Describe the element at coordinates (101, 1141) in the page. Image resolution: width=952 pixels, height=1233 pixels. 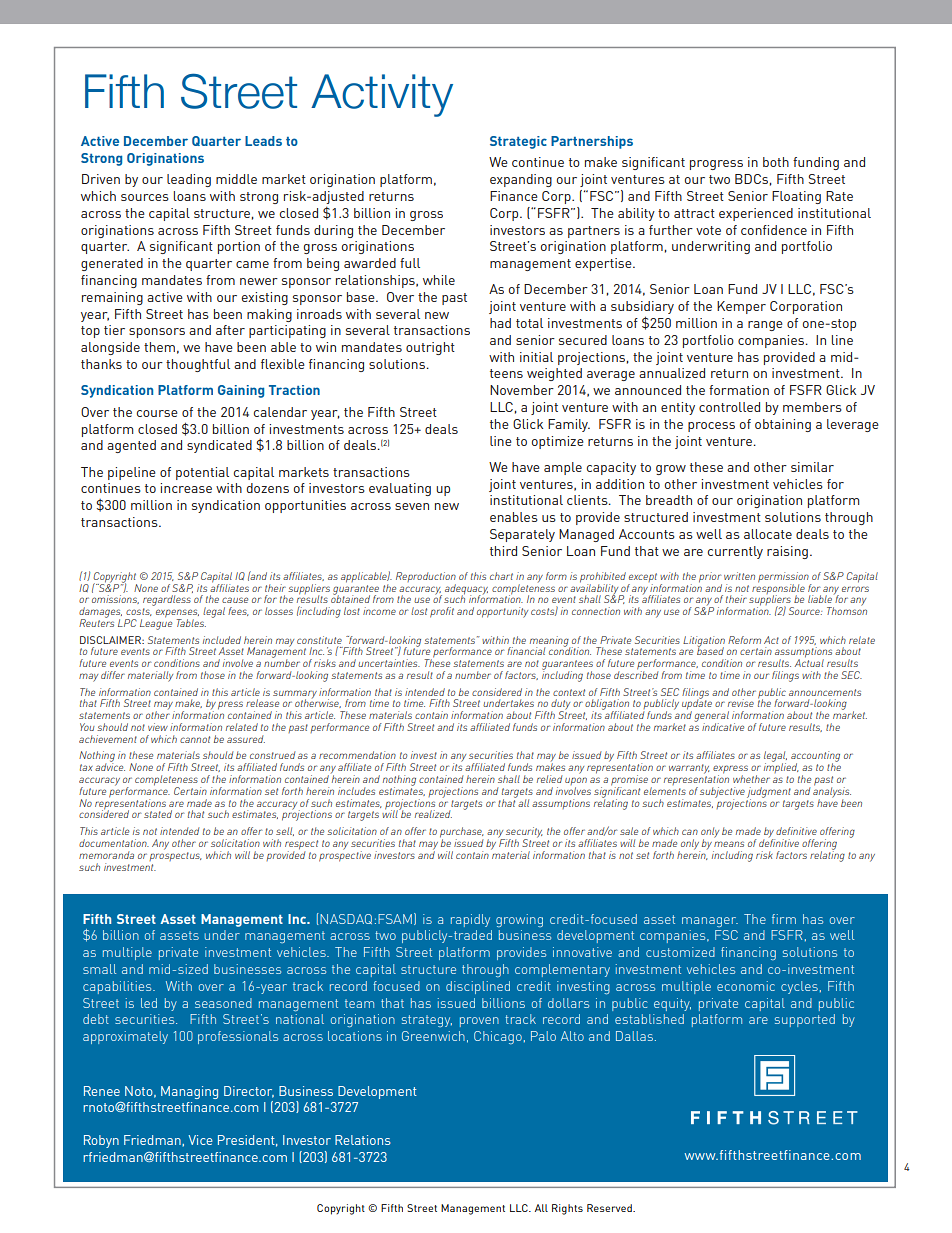
I see `Robyn` at that location.
